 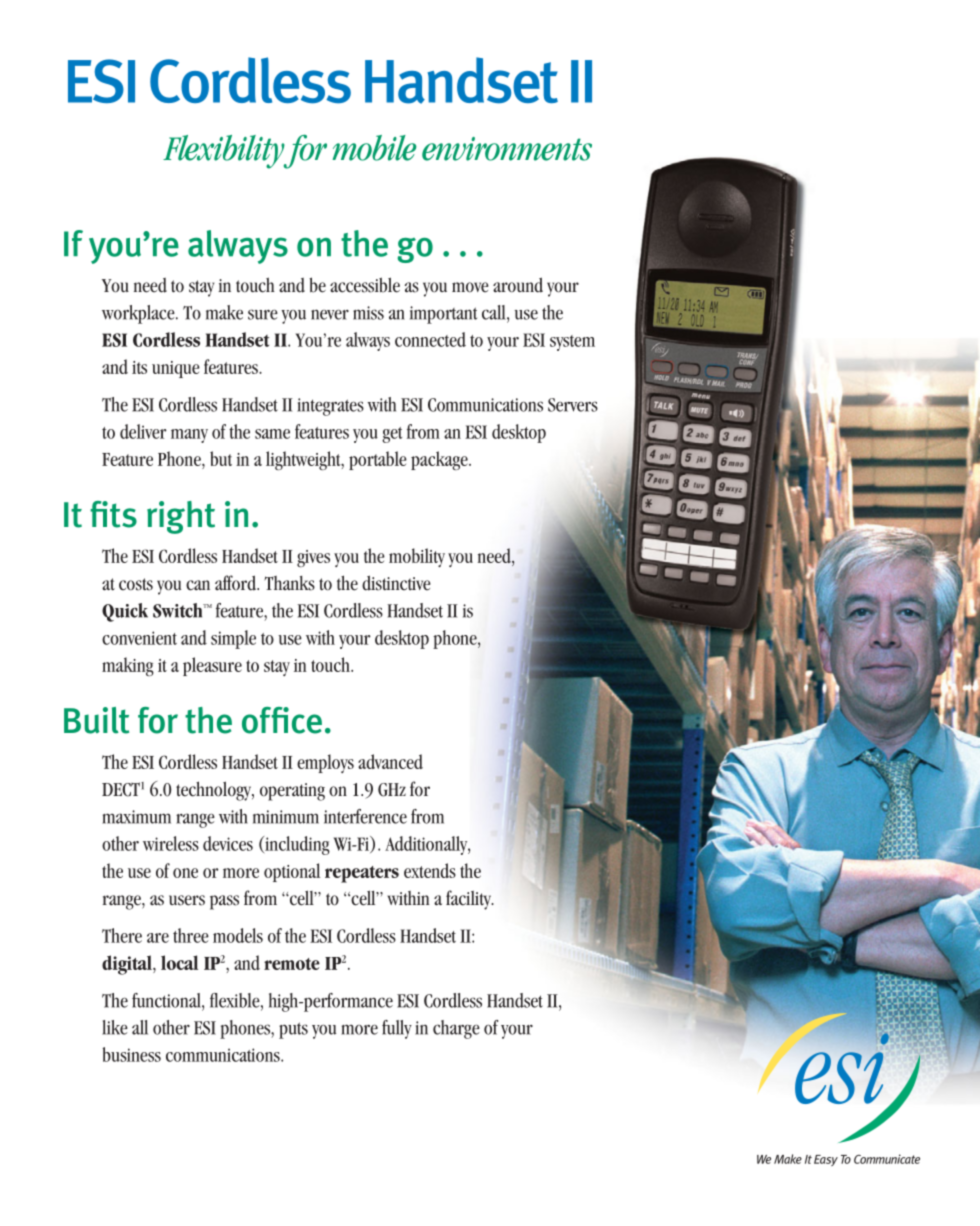 What do you see at coordinates (289, 583) in the screenshot?
I see `Thanks` at bounding box center [289, 583].
